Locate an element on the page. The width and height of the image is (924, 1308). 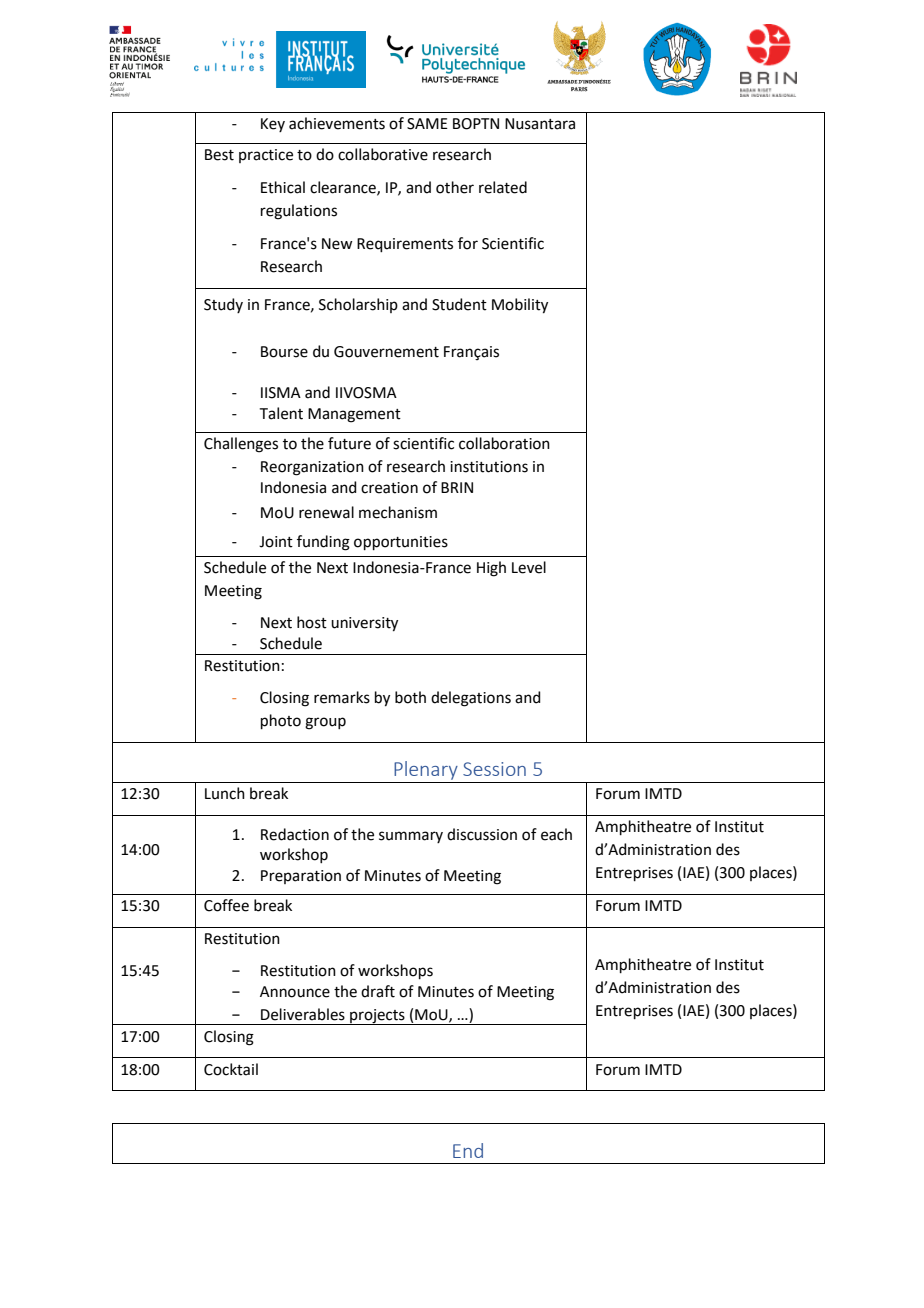
practice is located at coordinates (266, 156).
